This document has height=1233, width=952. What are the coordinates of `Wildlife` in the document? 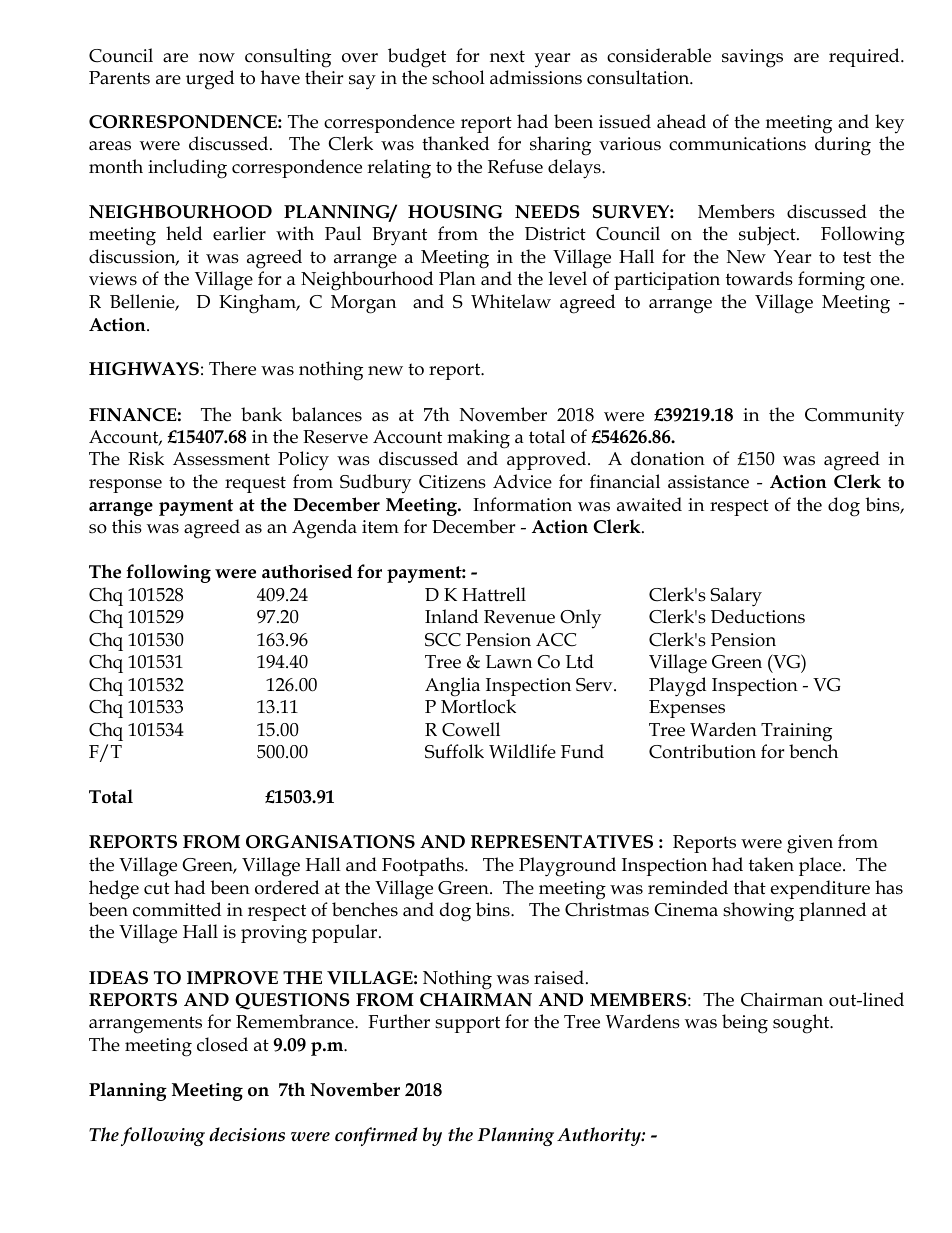 It's located at (522, 751).
